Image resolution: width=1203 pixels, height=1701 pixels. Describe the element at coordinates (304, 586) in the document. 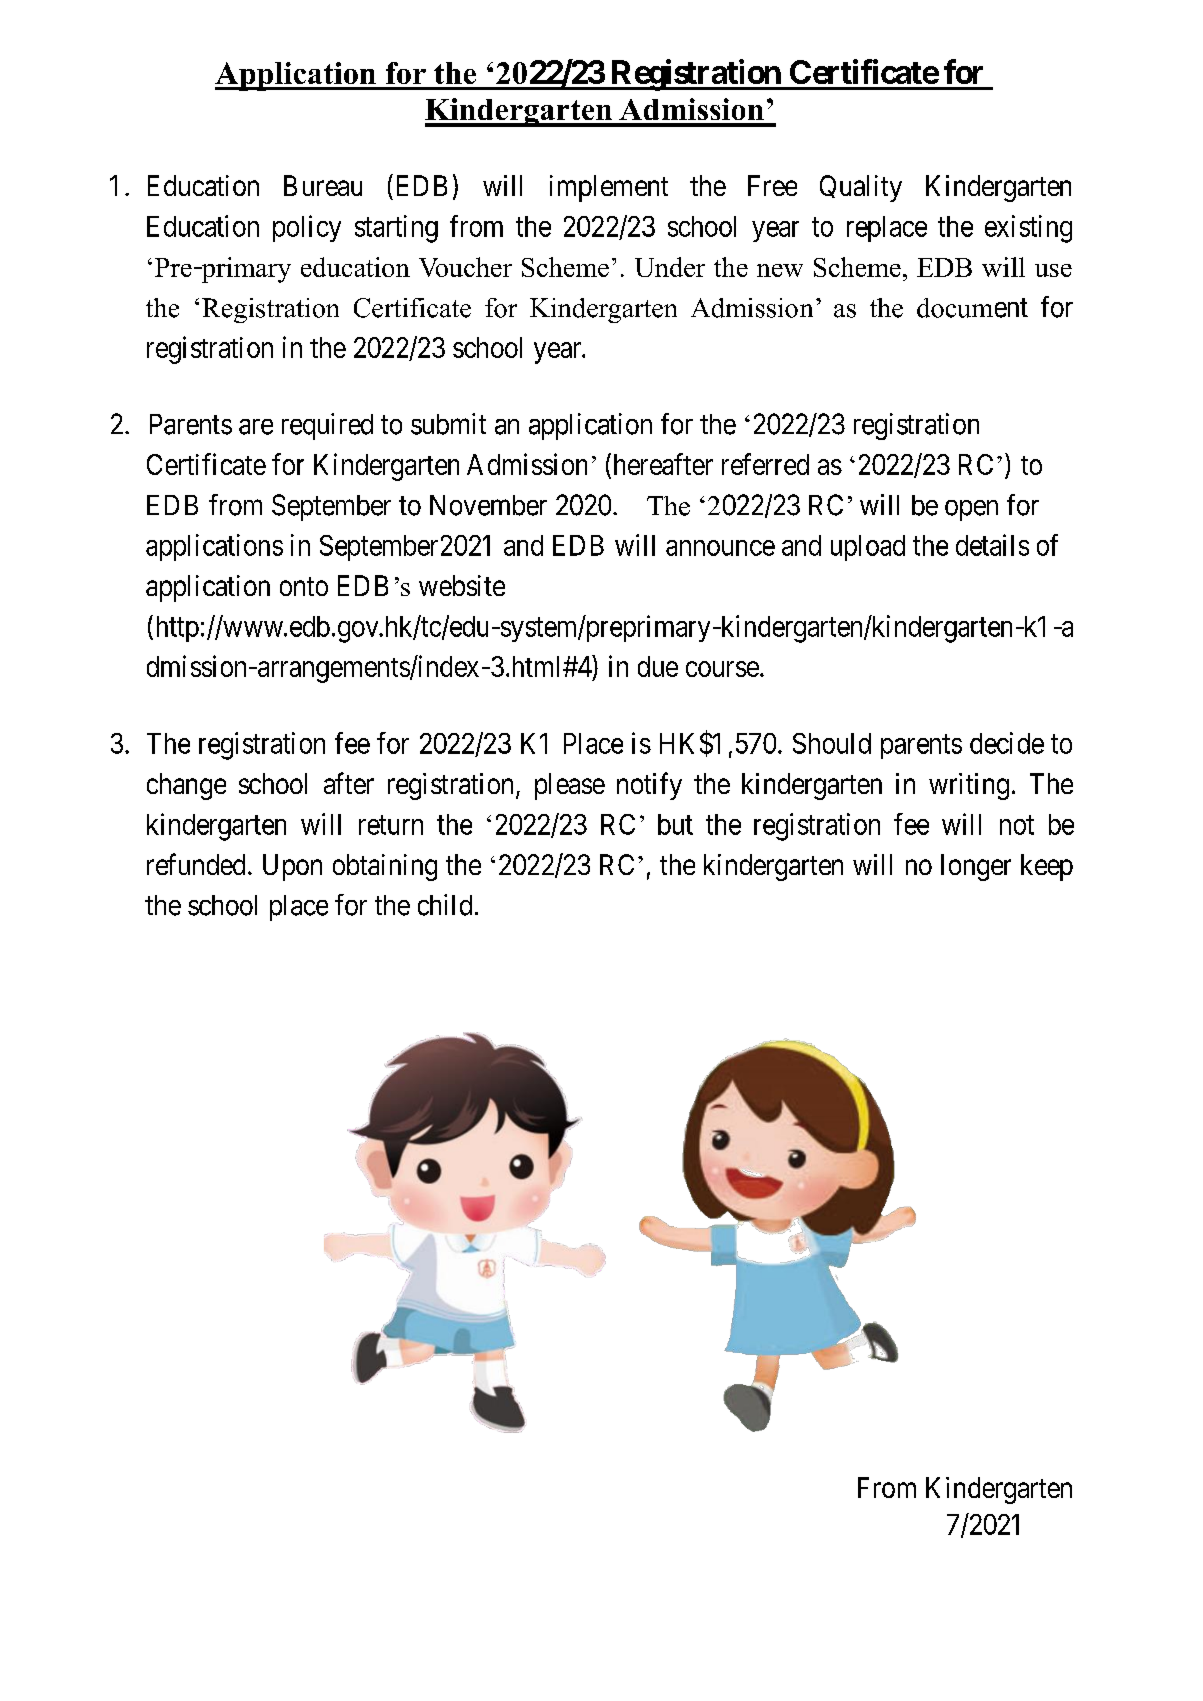

I see `onto` at that location.
